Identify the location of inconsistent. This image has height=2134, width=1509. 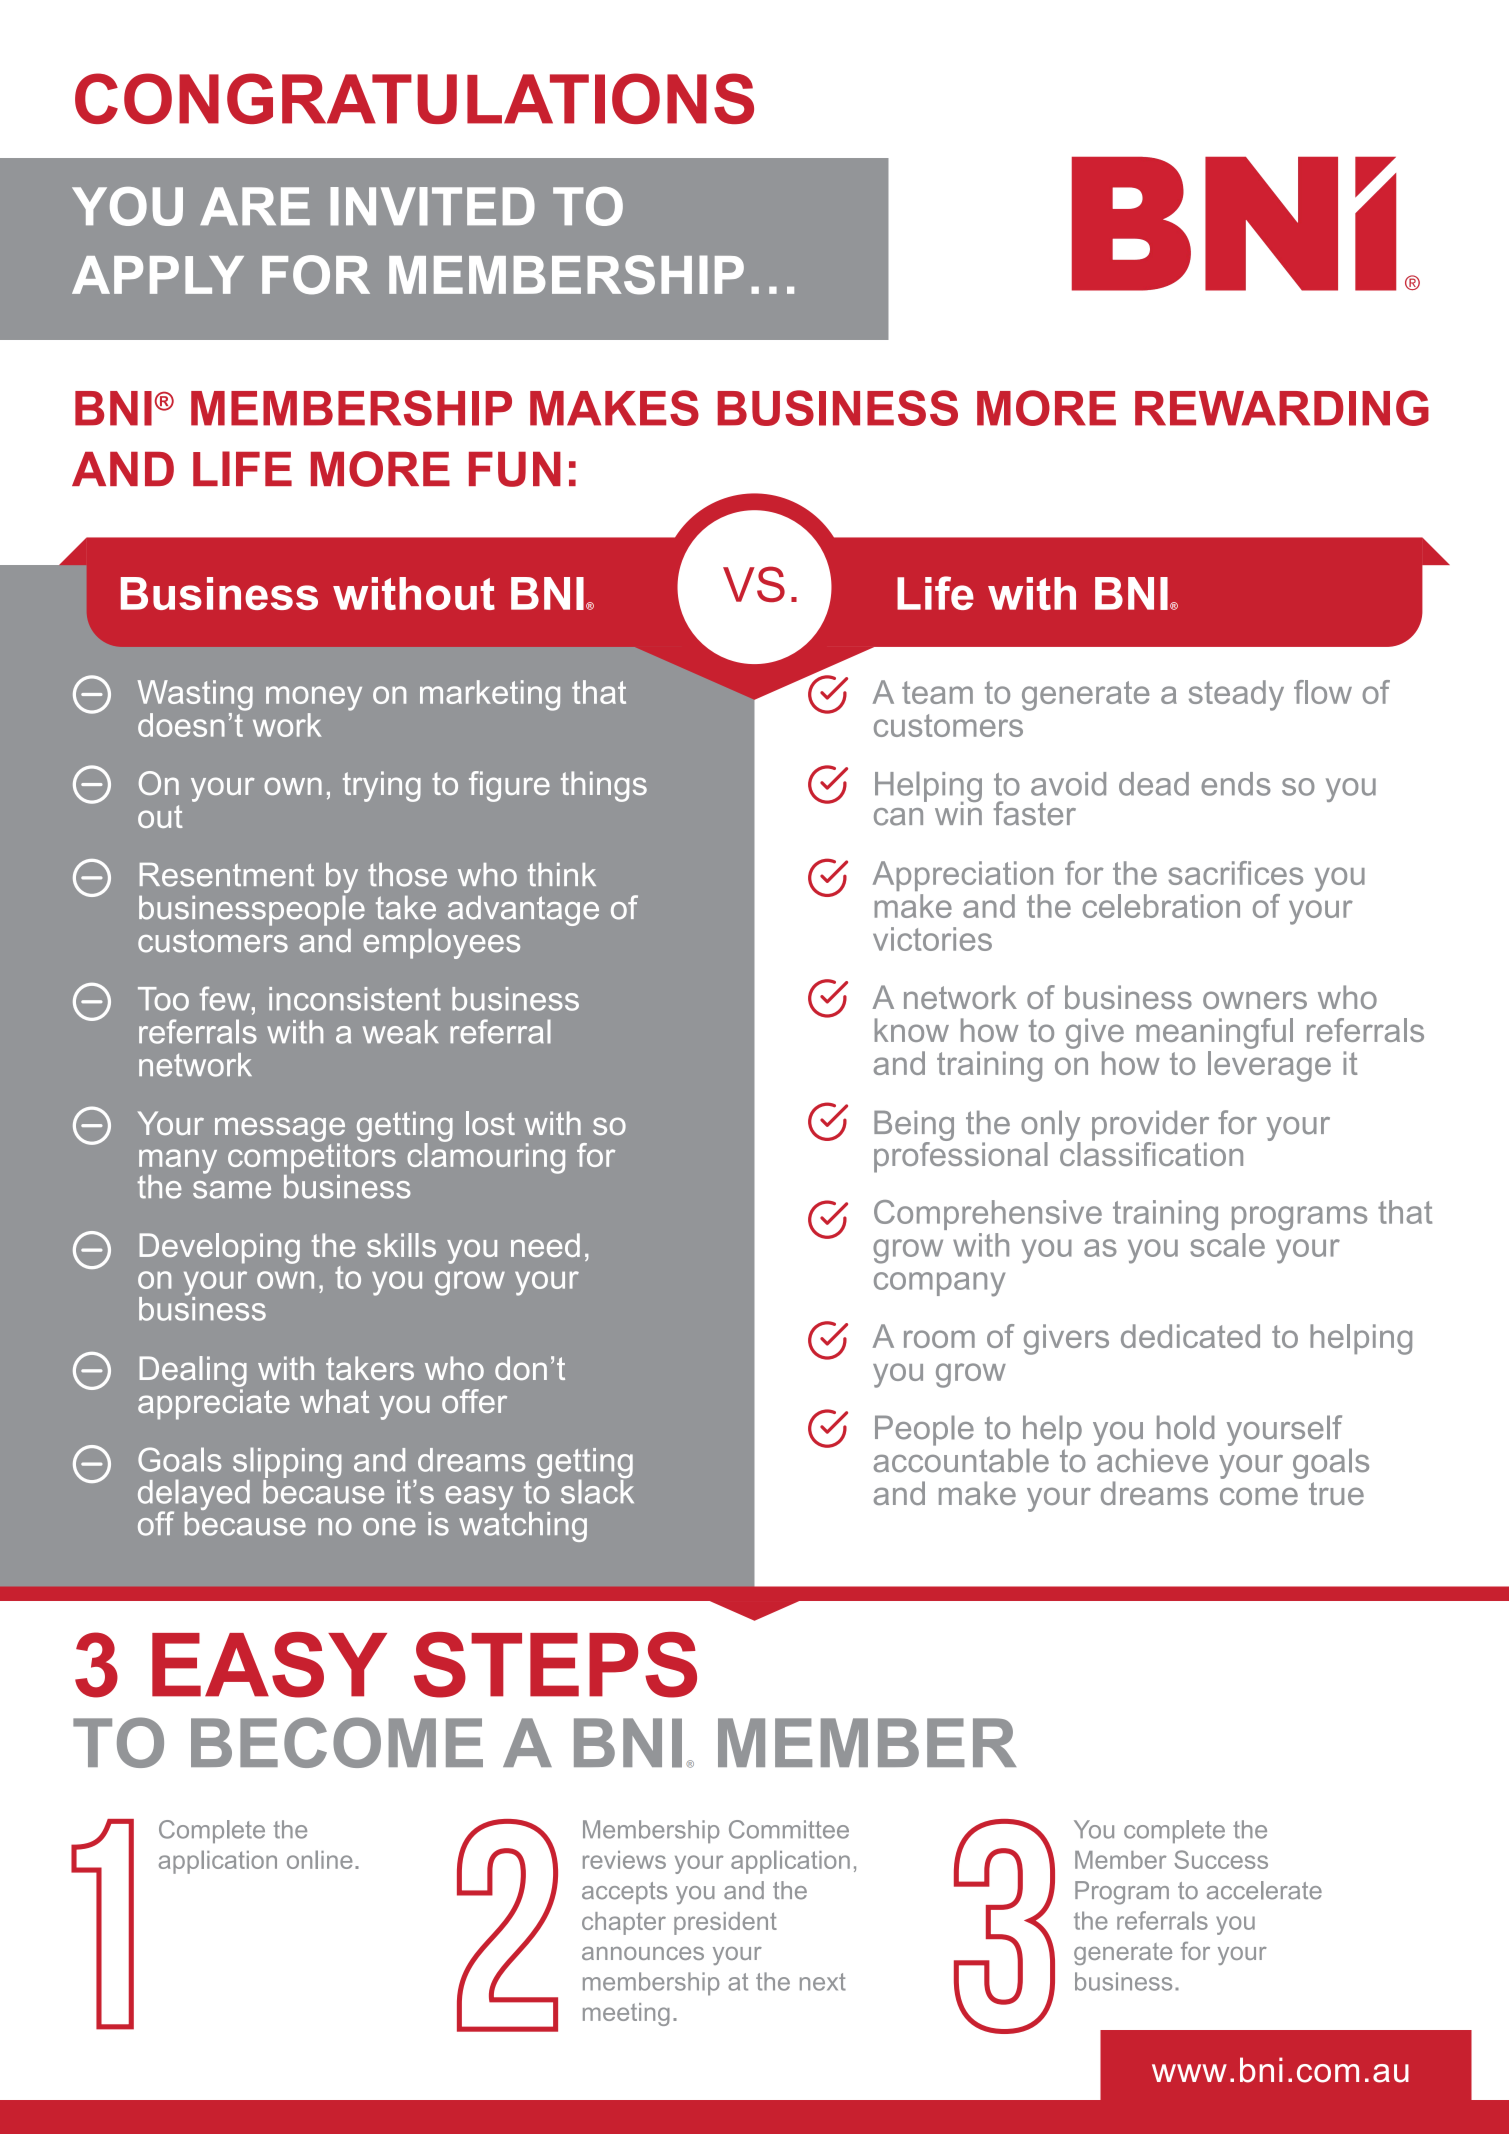
(355, 999).
